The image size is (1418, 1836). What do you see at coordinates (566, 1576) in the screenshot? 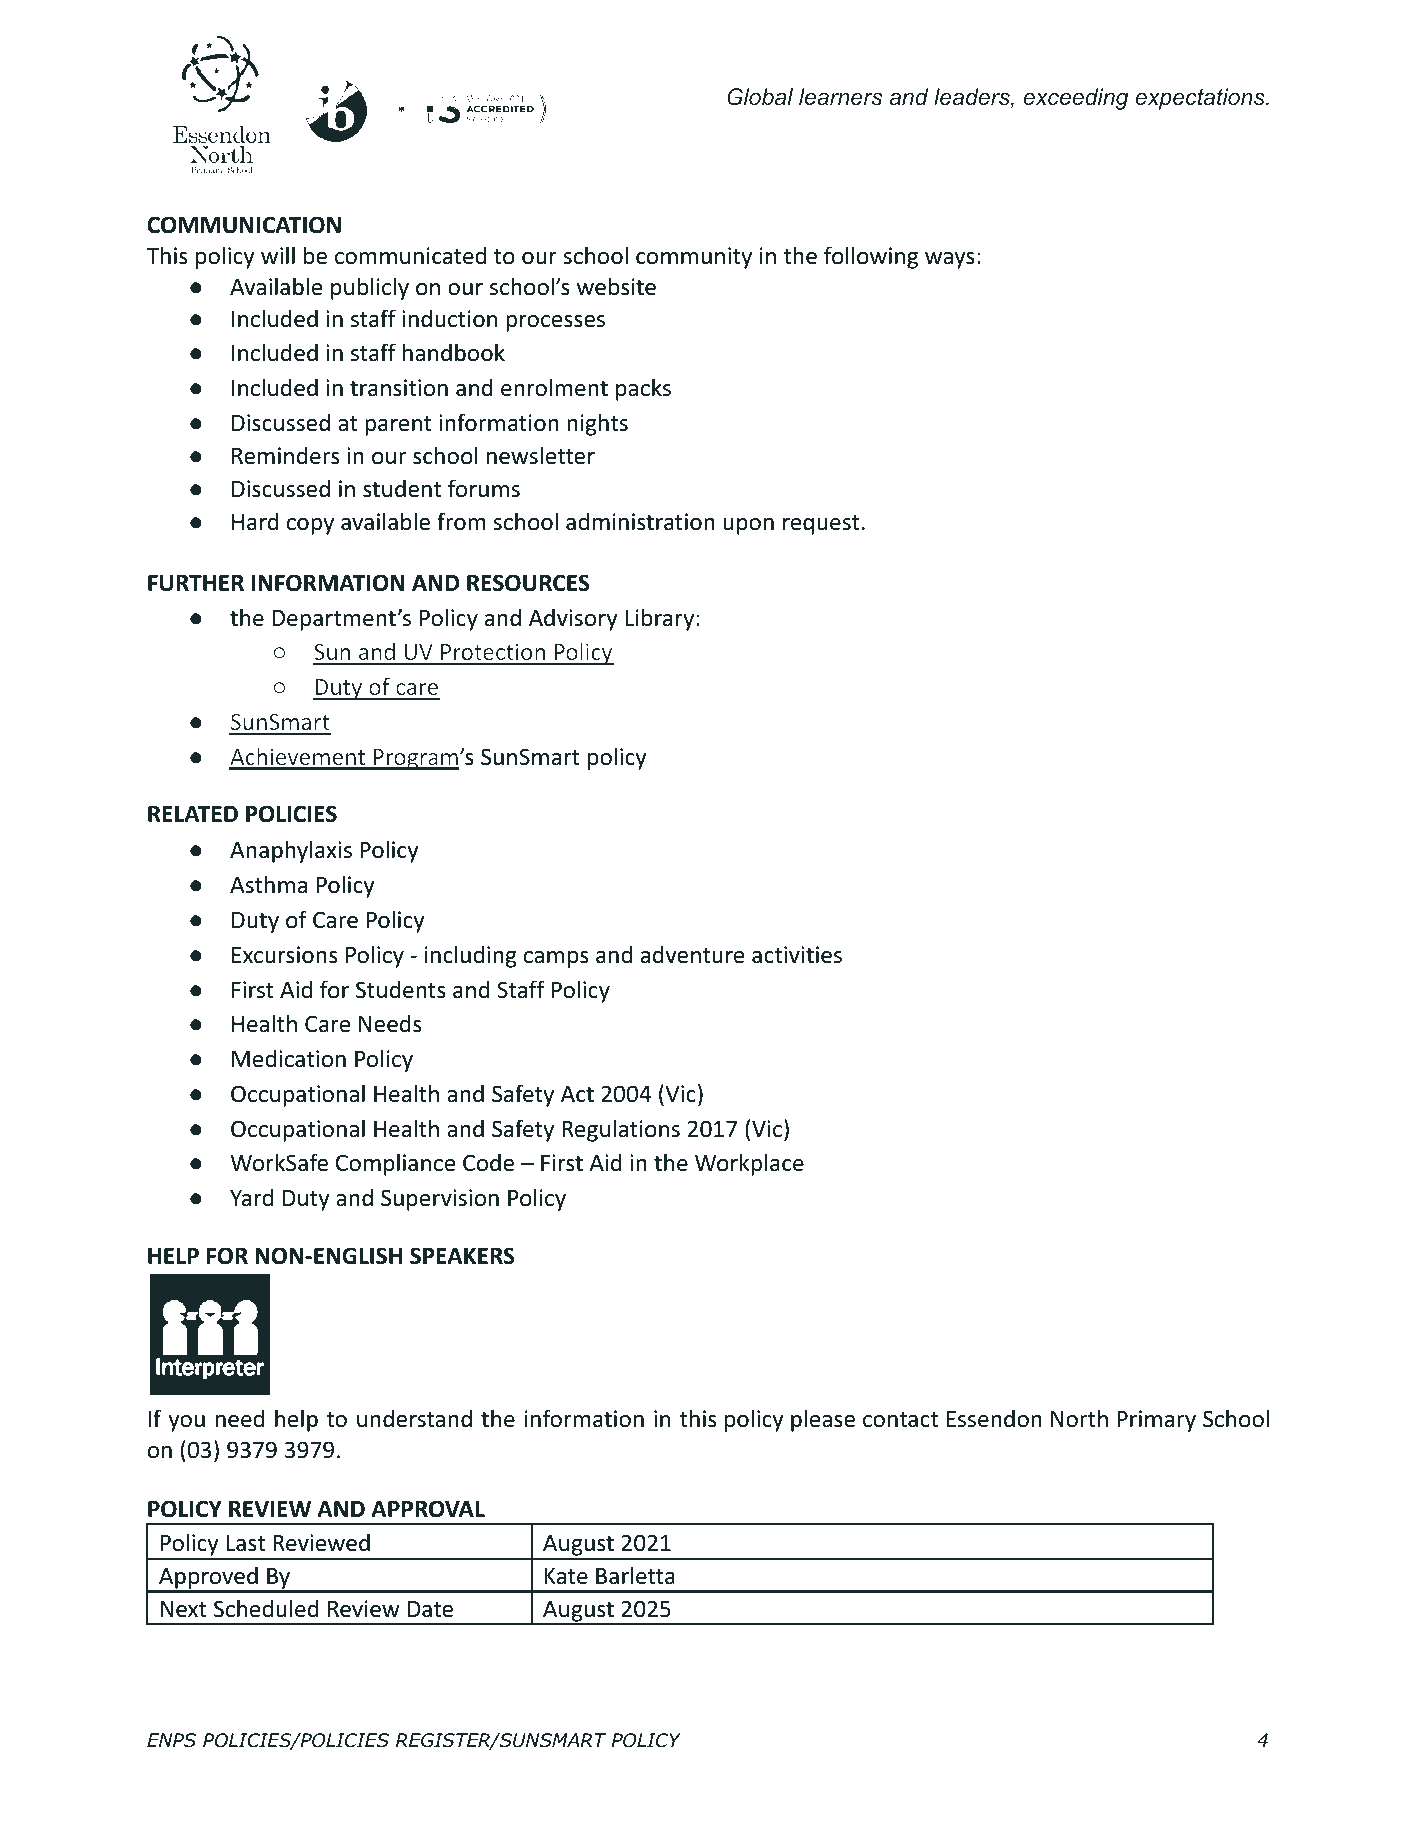
I see `Kate` at bounding box center [566, 1576].
